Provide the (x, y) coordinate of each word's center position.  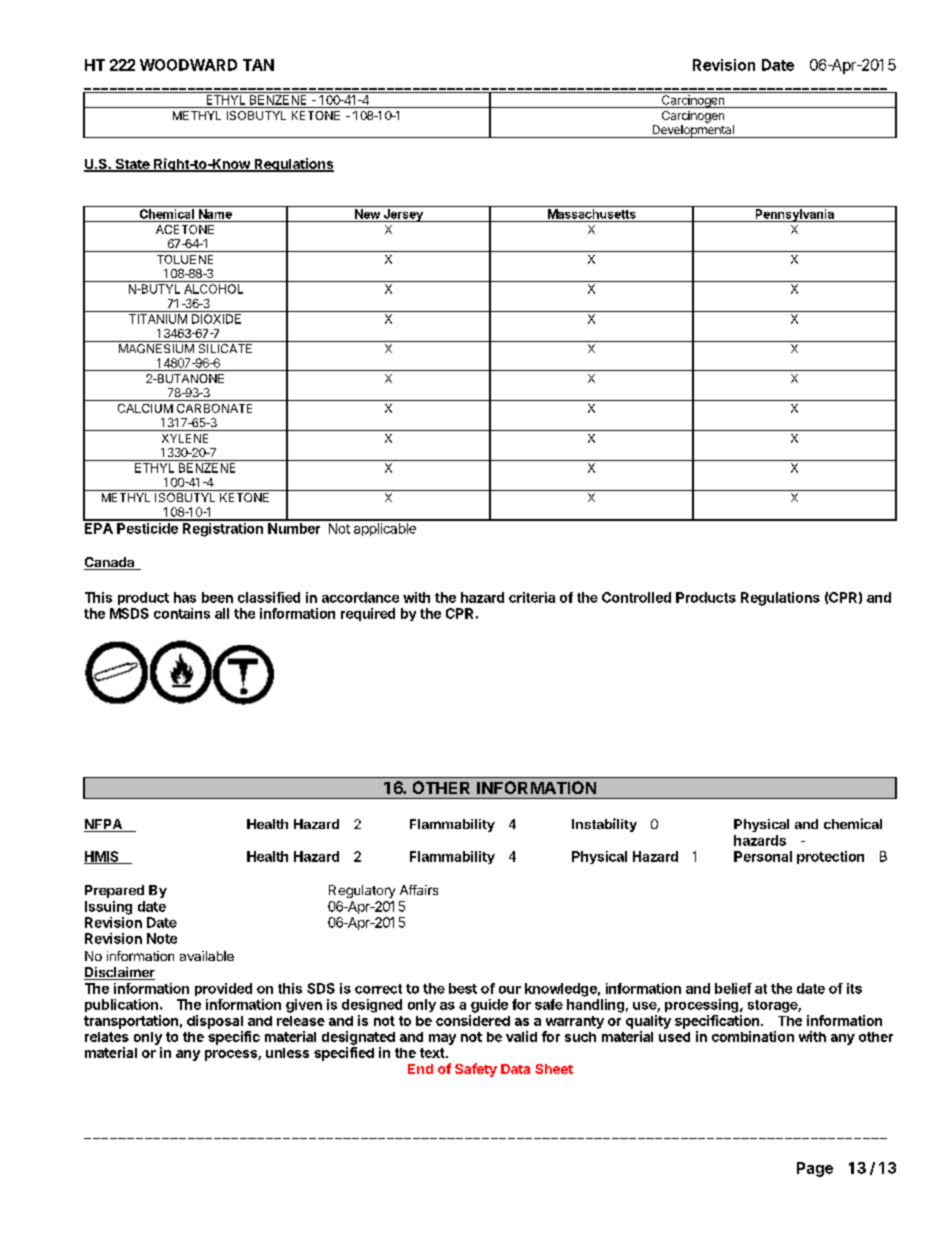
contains (182, 613)
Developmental (693, 131)
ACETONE (185, 229)
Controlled (636, 597)
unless (287, 1053)
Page (815, 1169)
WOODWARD (188, 65)
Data (515, 1069)
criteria (532, 597)
